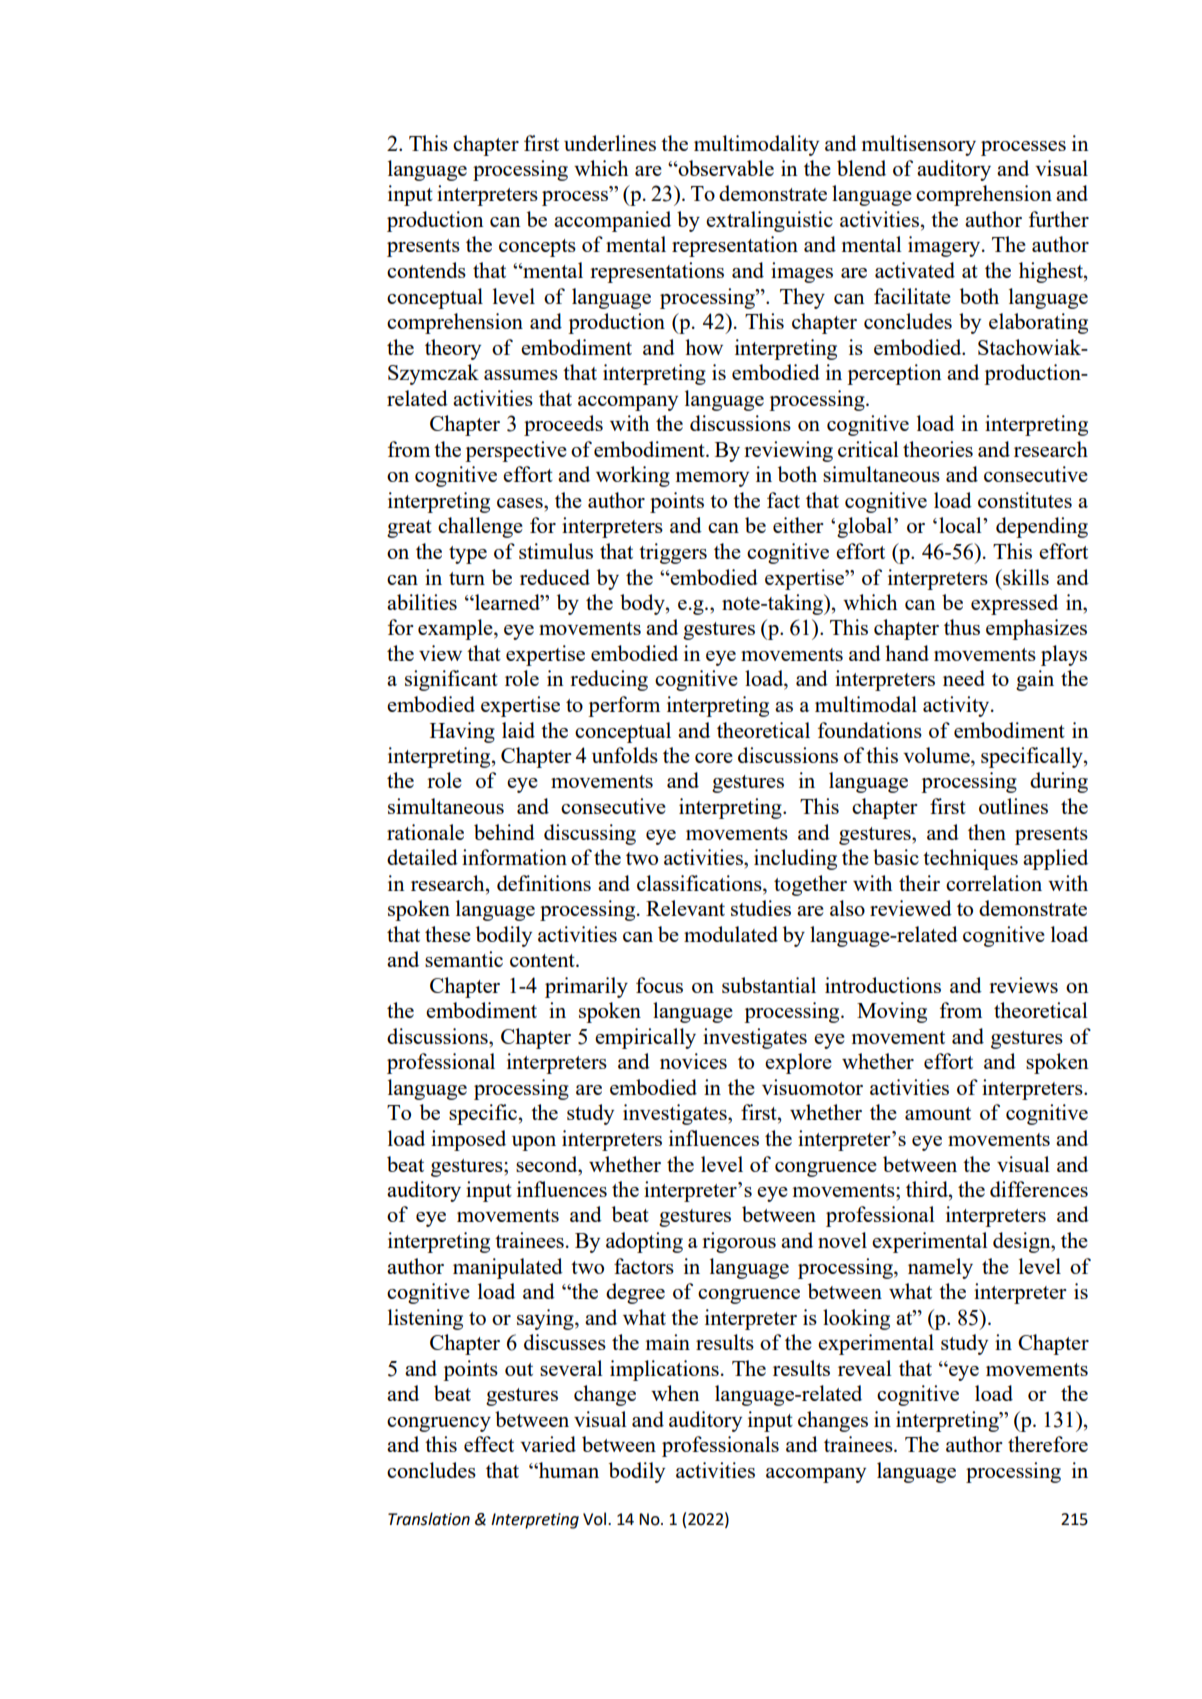 The image size is (1202, 1699). I want to click on then, so click(987, 832).
